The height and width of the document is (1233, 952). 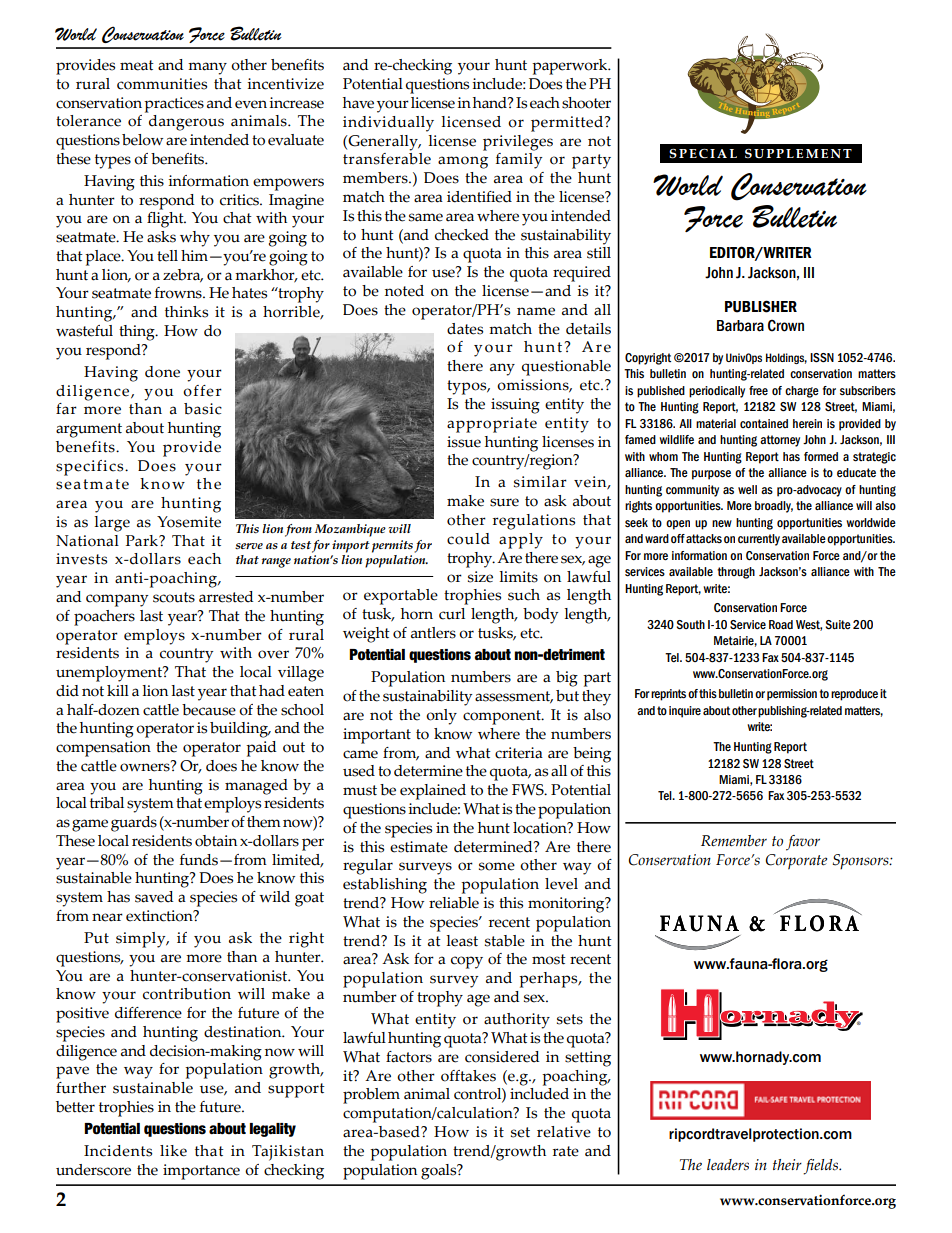 What do you see at coordinates (564, 1132) in the document?
I see `relative` at bounding box center [564, 1132].
